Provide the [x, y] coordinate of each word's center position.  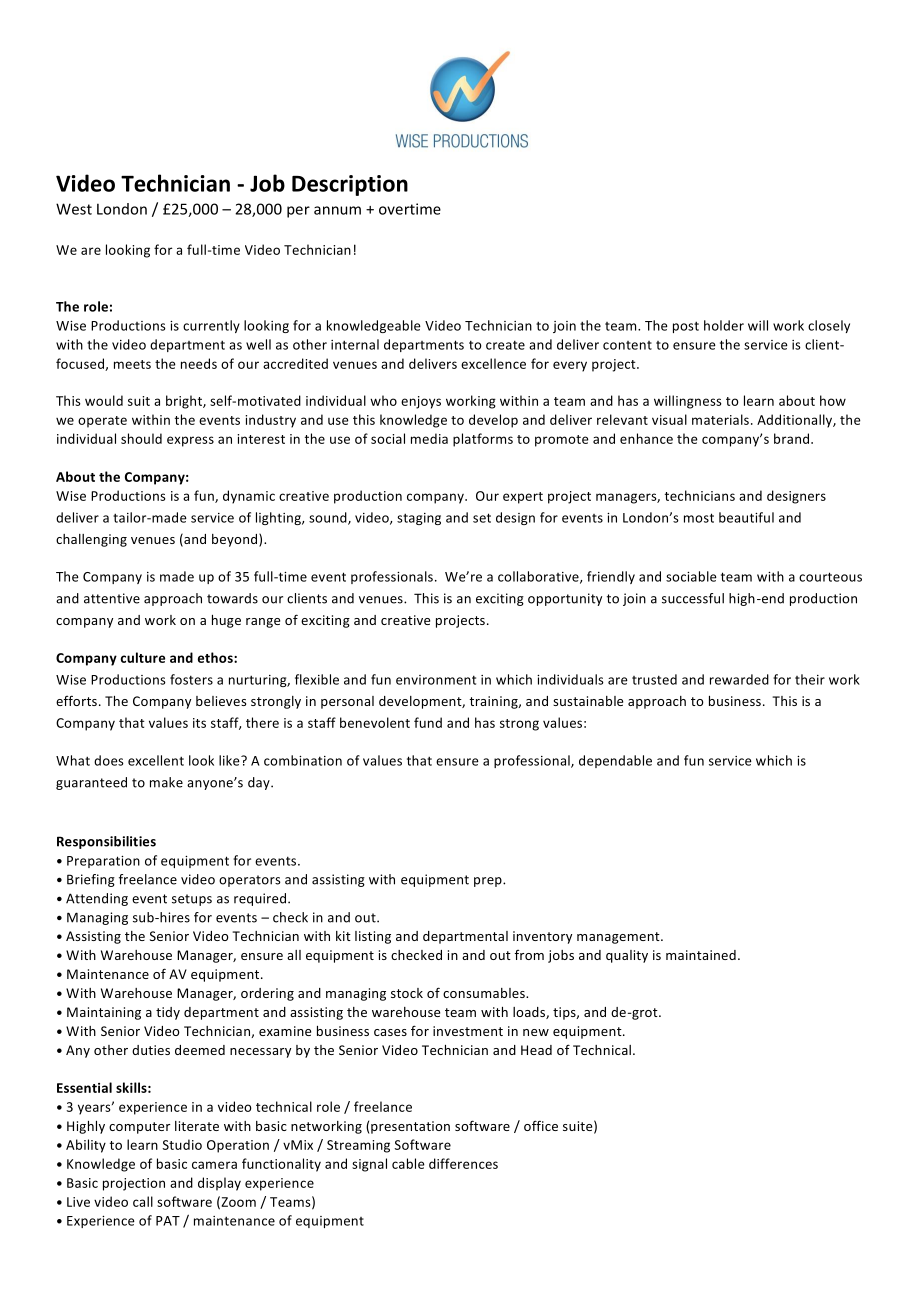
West [74, 209]
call [143, 1201]
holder [724, 325]
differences [463, 1163]
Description [350, 185]
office [541, 1125]
